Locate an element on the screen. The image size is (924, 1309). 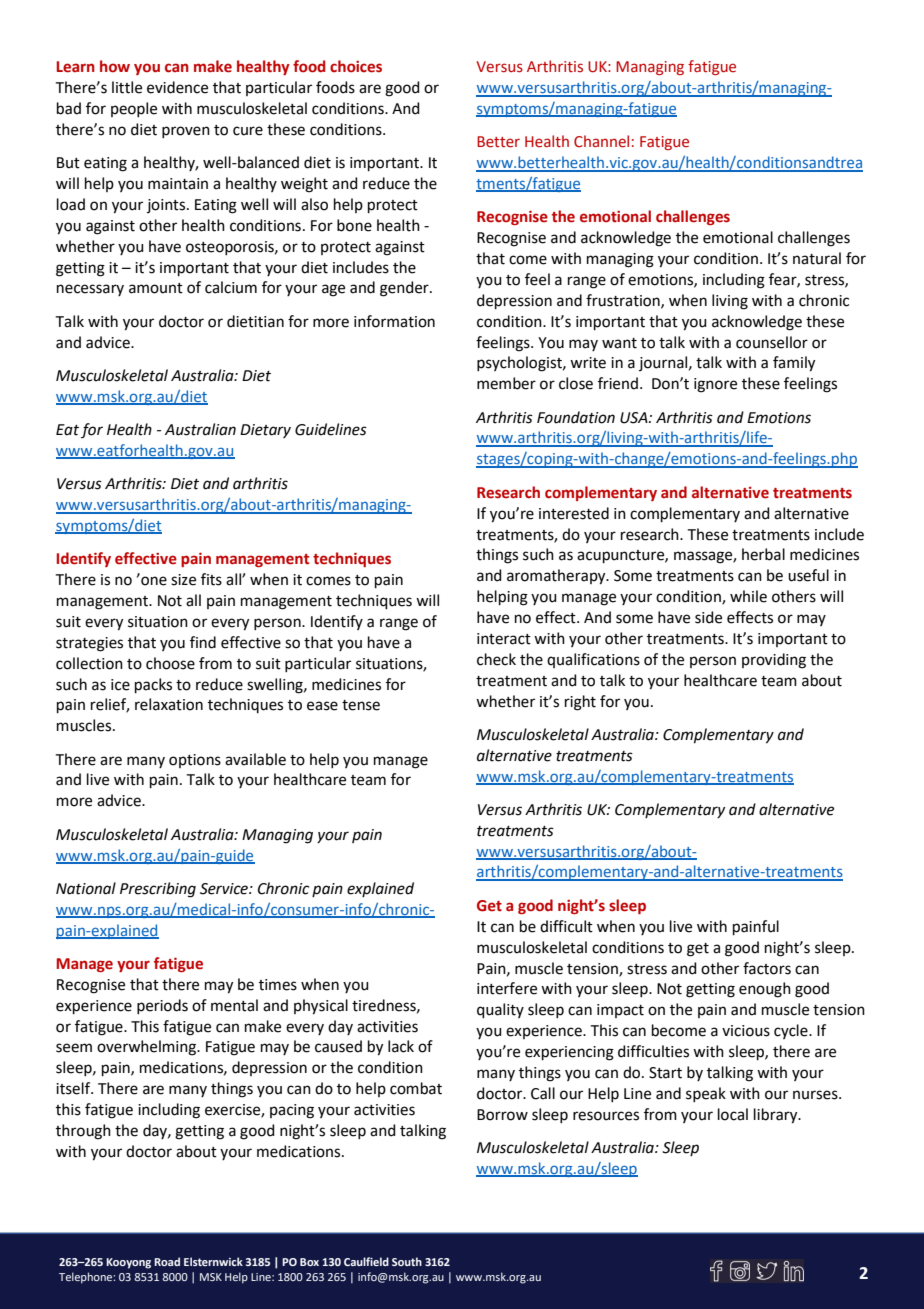
Channel is located at coordinates (601, 141).
